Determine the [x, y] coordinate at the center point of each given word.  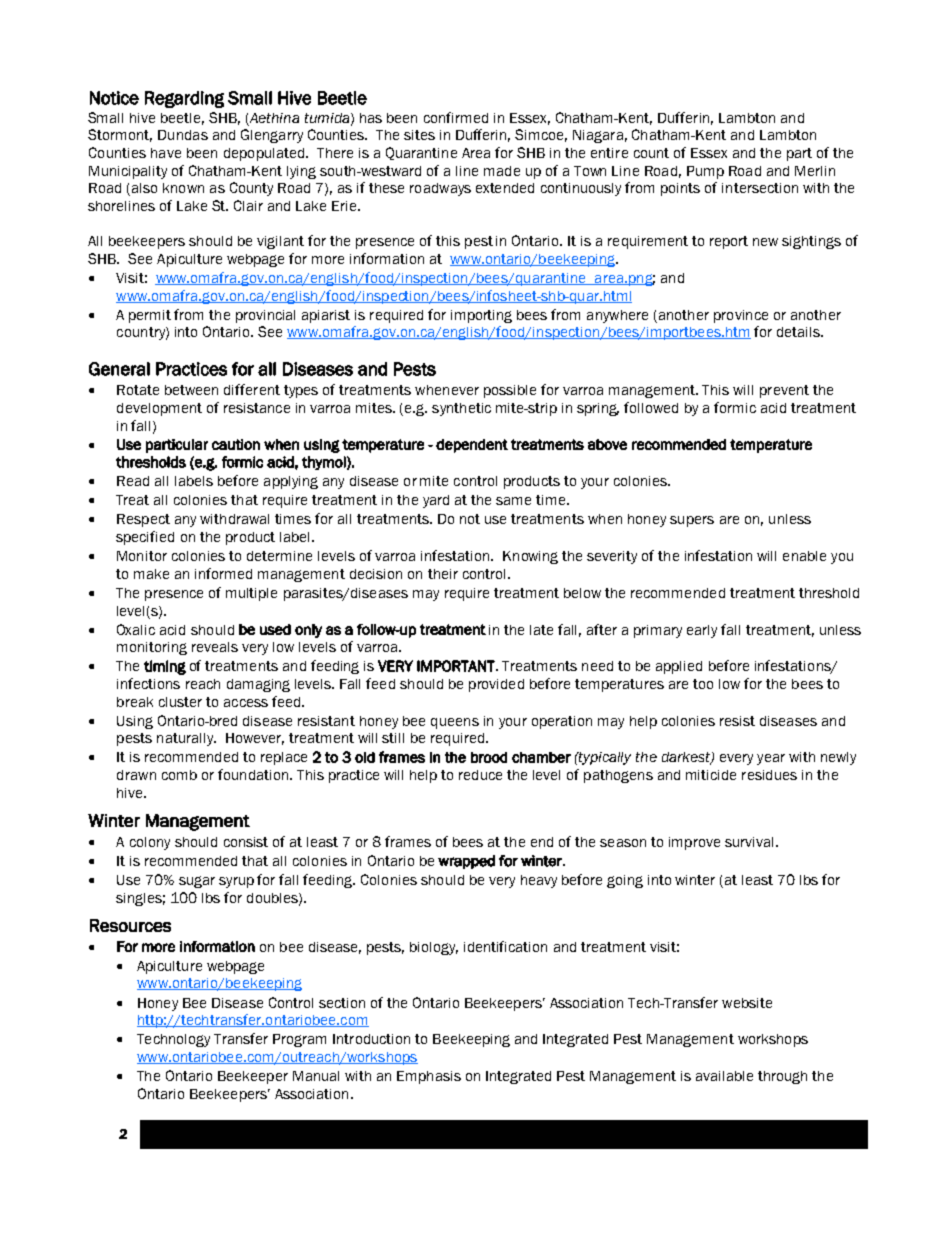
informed [223, 573]
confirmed [456, 117]
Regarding [184, 99]
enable [804, 556]
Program [299, 1040]
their [443, 574]
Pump [705, 172]
